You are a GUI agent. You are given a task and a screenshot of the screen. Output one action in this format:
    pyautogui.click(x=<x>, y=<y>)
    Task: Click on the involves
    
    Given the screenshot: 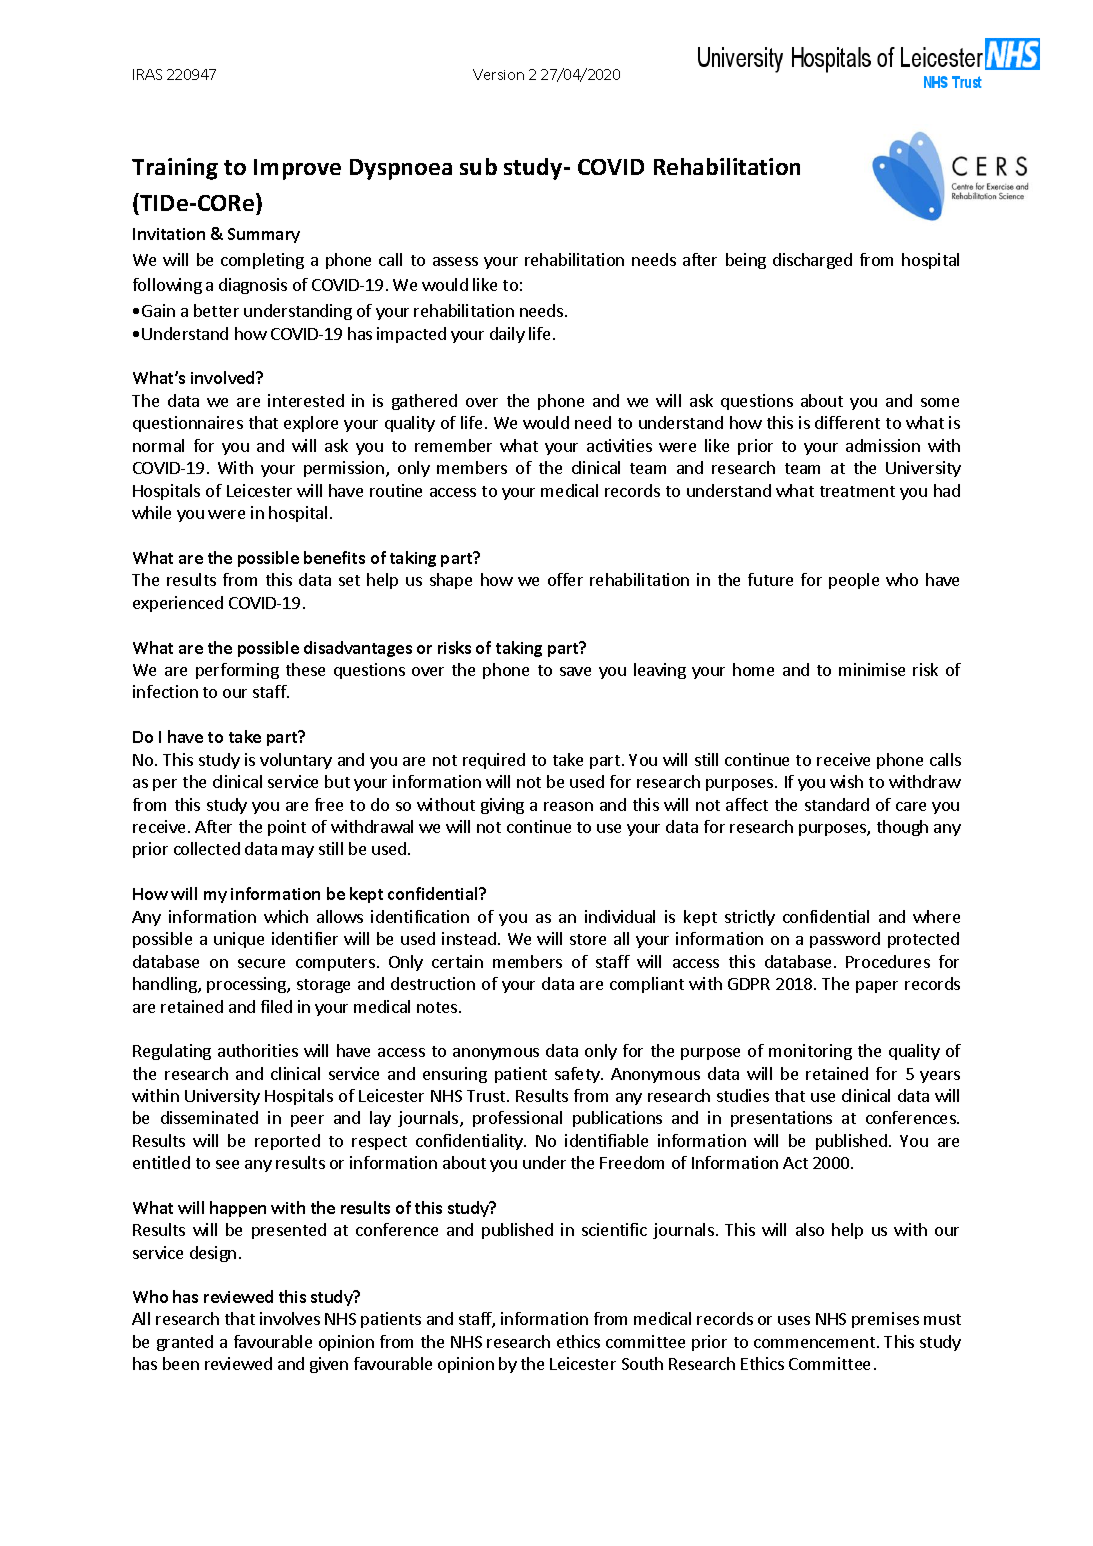 What is the action you would take?
    pyautogui.click(x=290, y=1318)
